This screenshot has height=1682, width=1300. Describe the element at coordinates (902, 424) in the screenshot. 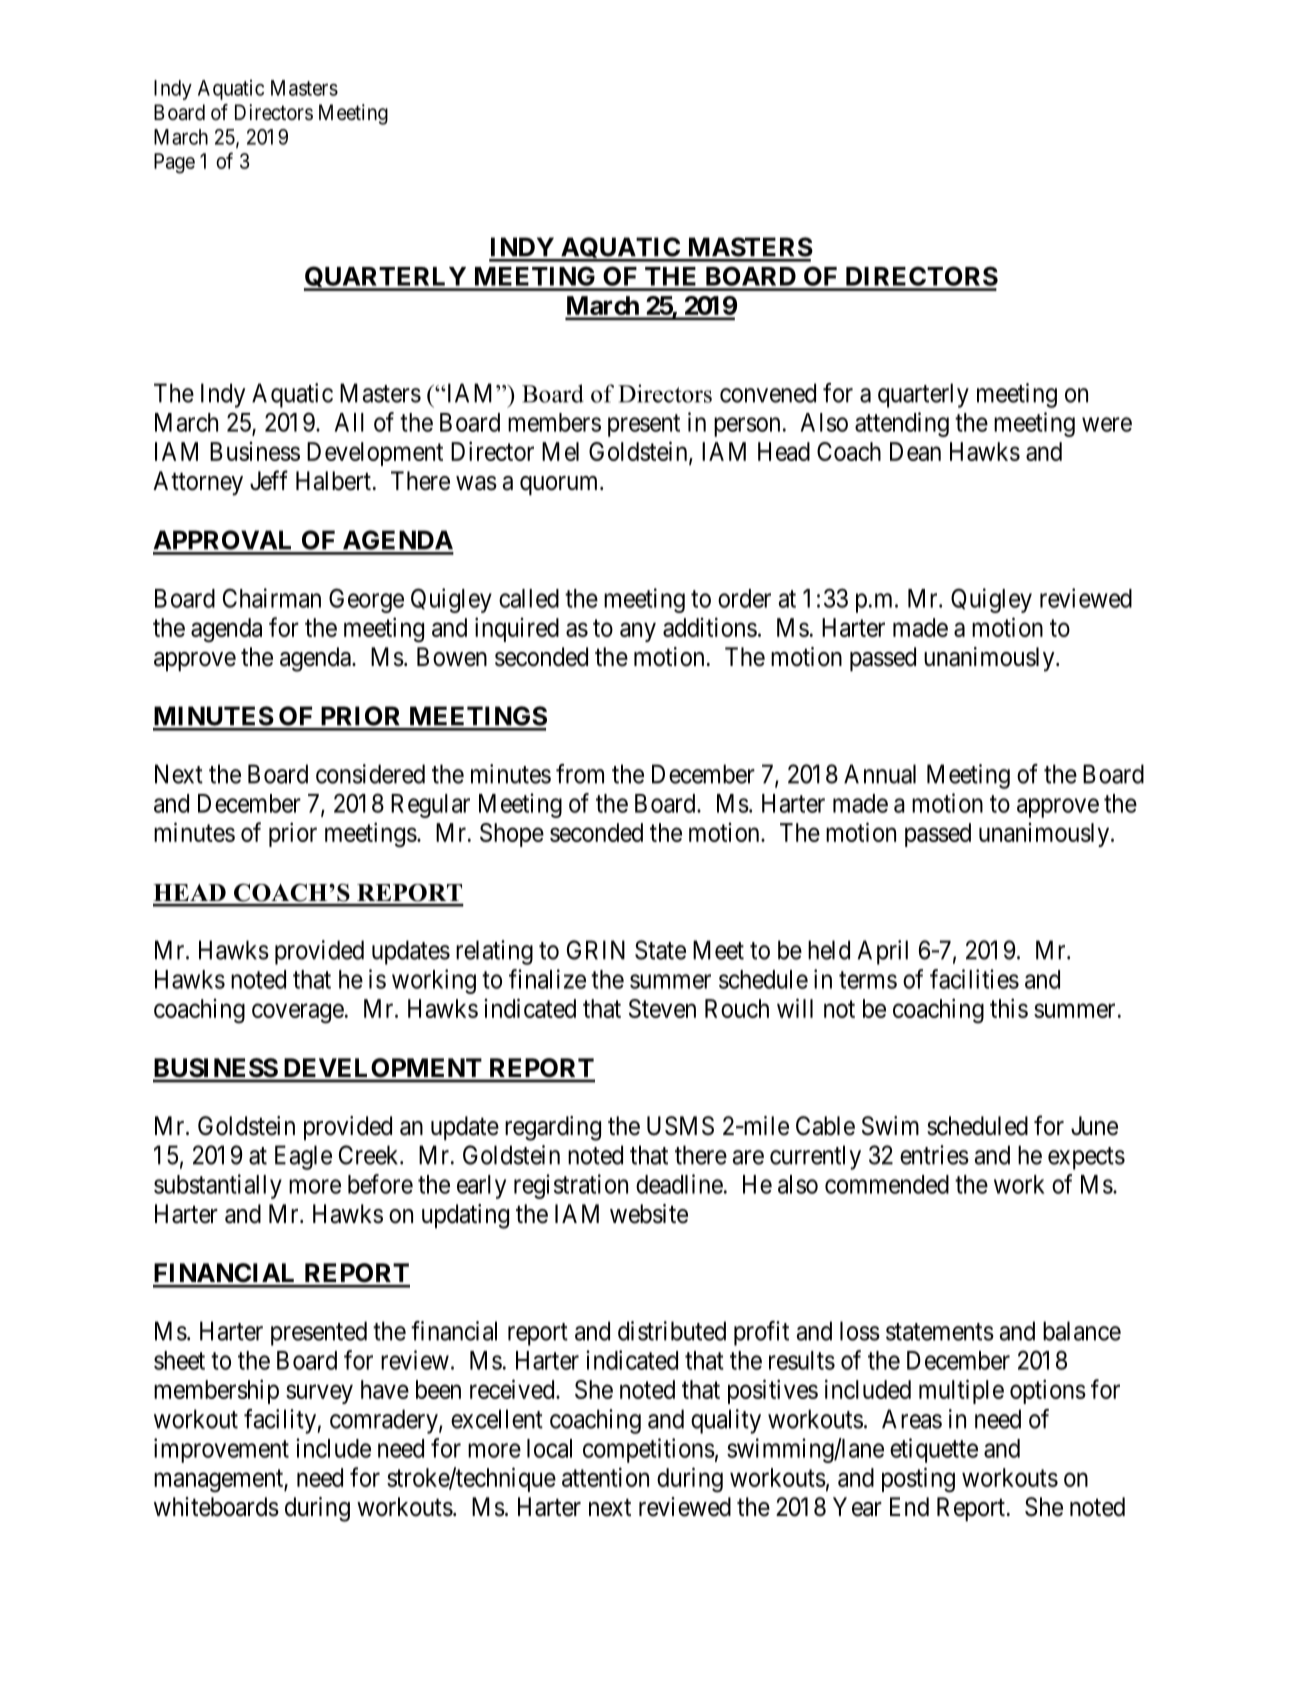

I see `attending` at that location.
